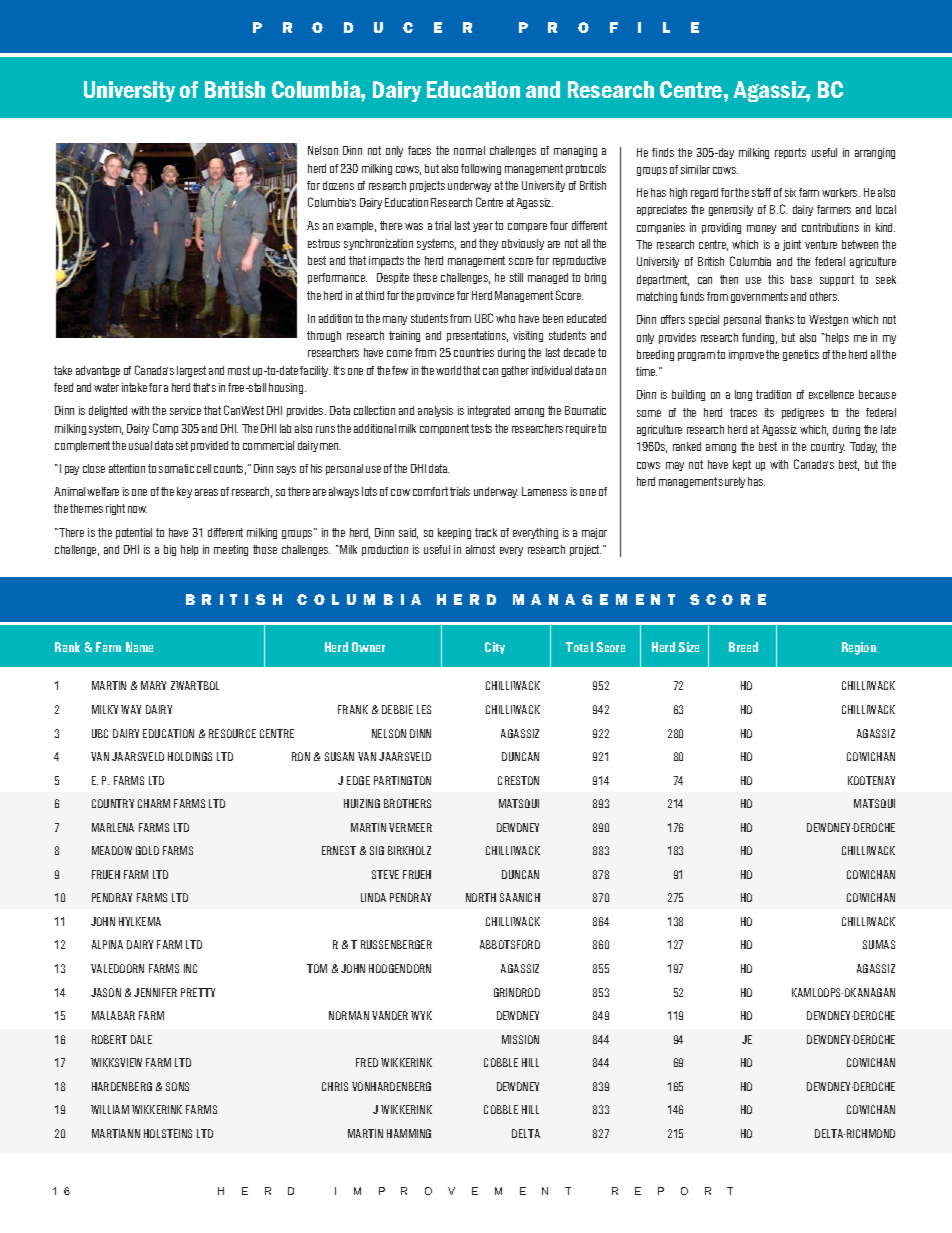 Image resolution: width=952 pixels, height=1233 pixels. What do you see at coordinates (481, 169) in the screenshot?
I see `following` at bounding box center [481, 169].
